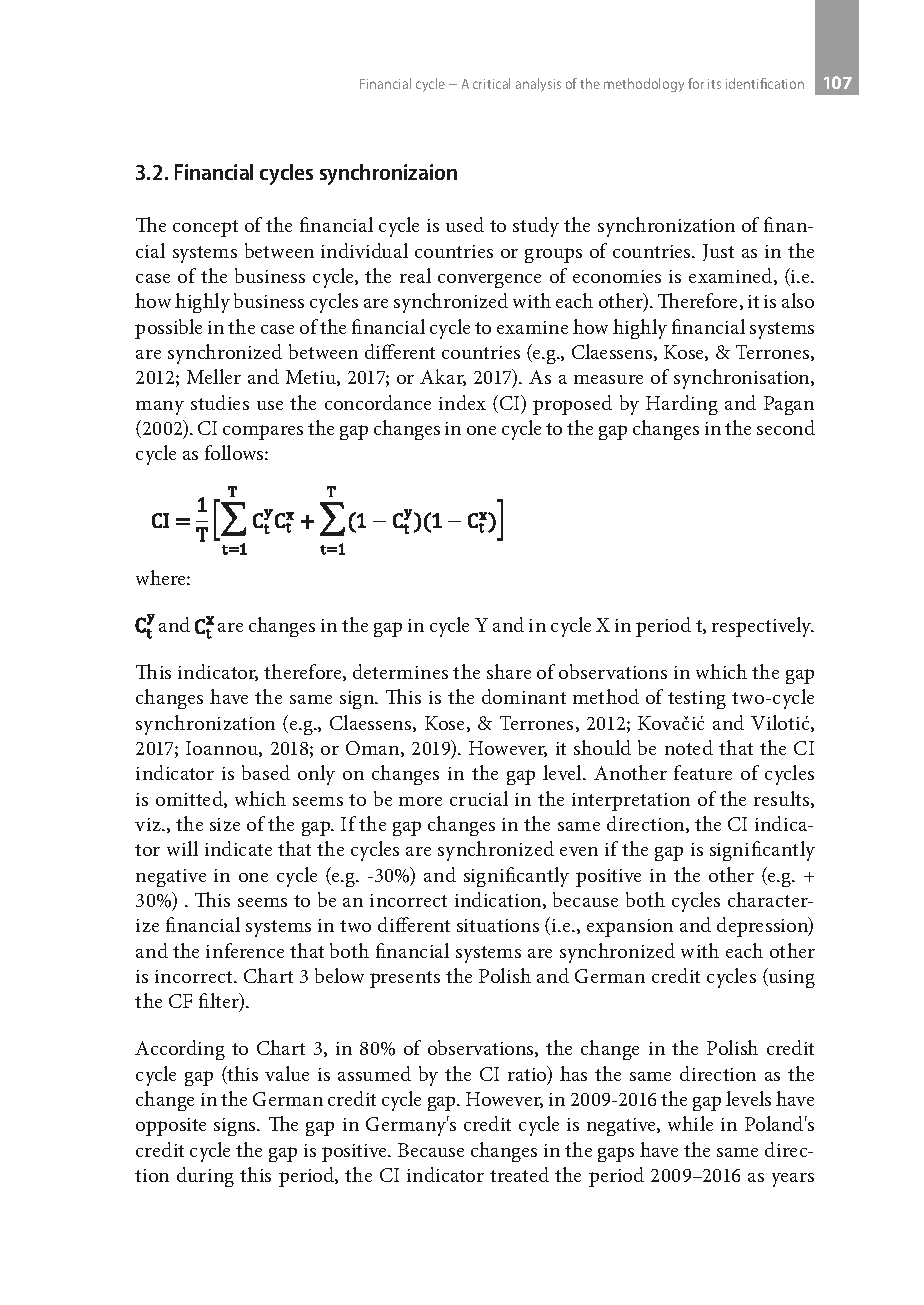 The width and height of the document is (924, 1305). I want to click on based, so click(266, 772).
